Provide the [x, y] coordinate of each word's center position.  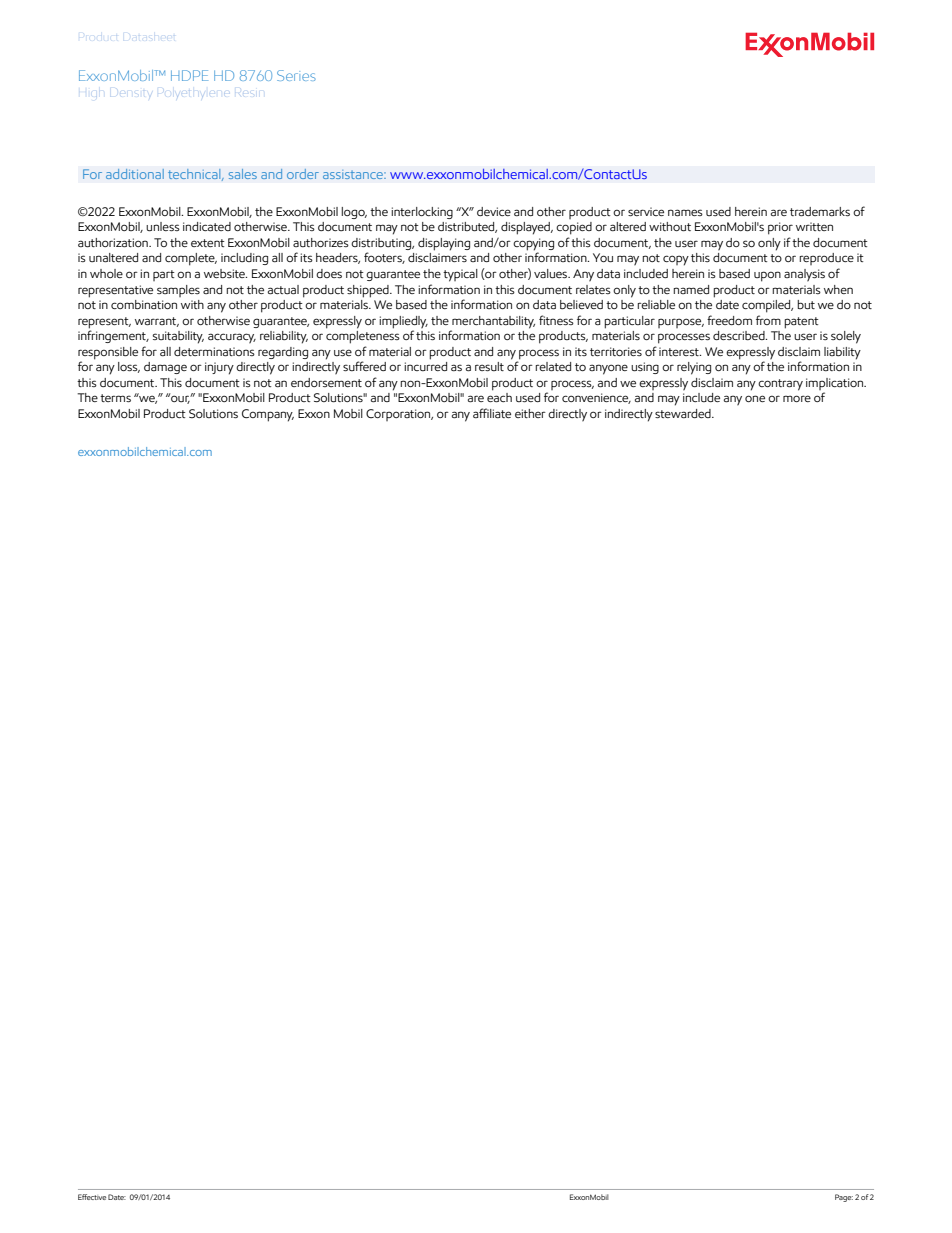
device [494, 211]
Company [268, 415]
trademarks [820, 211]
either [530, 413]
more [797, 398]
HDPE [189, 75]
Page [844, 1198]
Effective [92, 1197]
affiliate [492, 413]
